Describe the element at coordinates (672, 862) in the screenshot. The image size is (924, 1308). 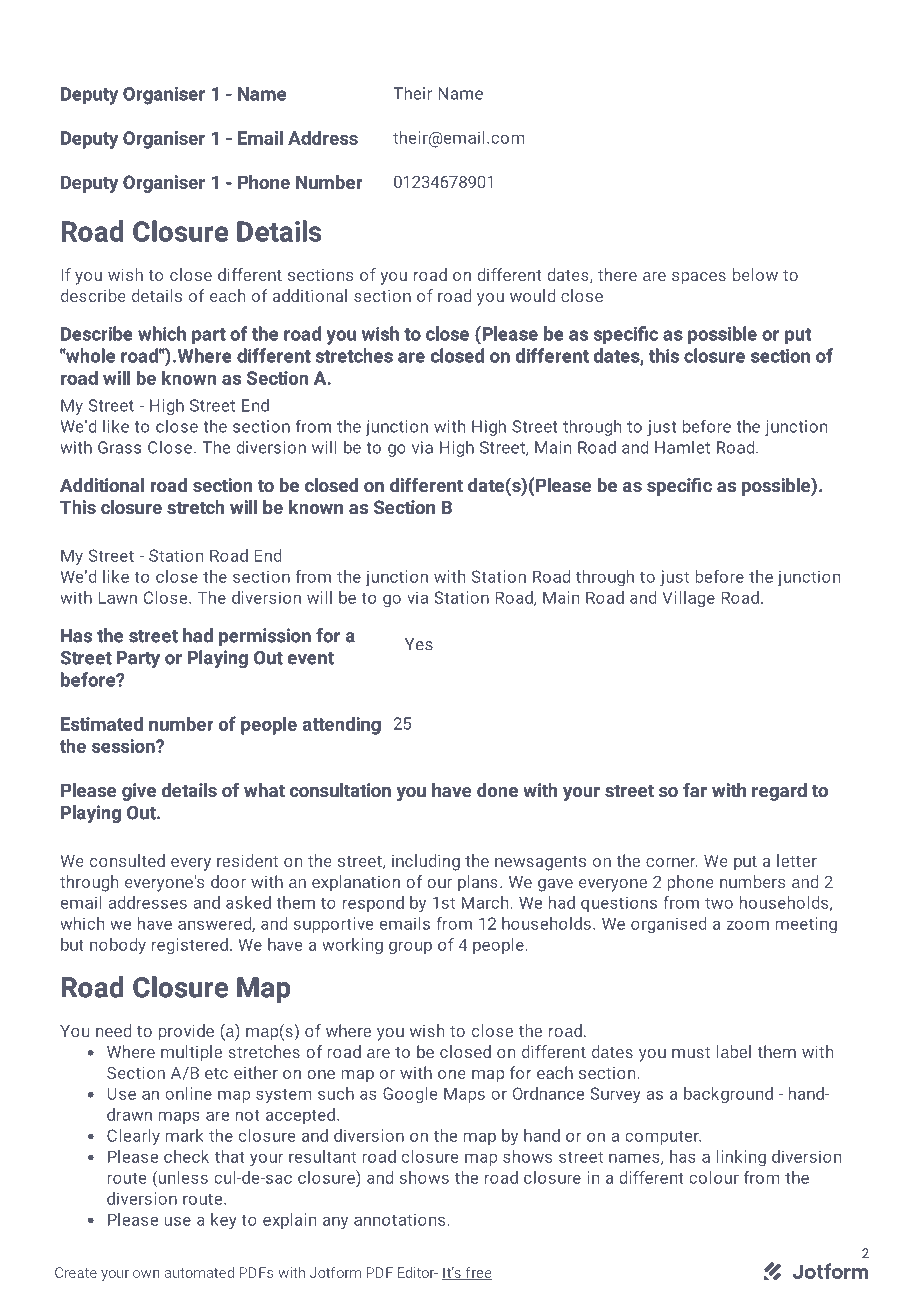
I see `corner` at that location.
